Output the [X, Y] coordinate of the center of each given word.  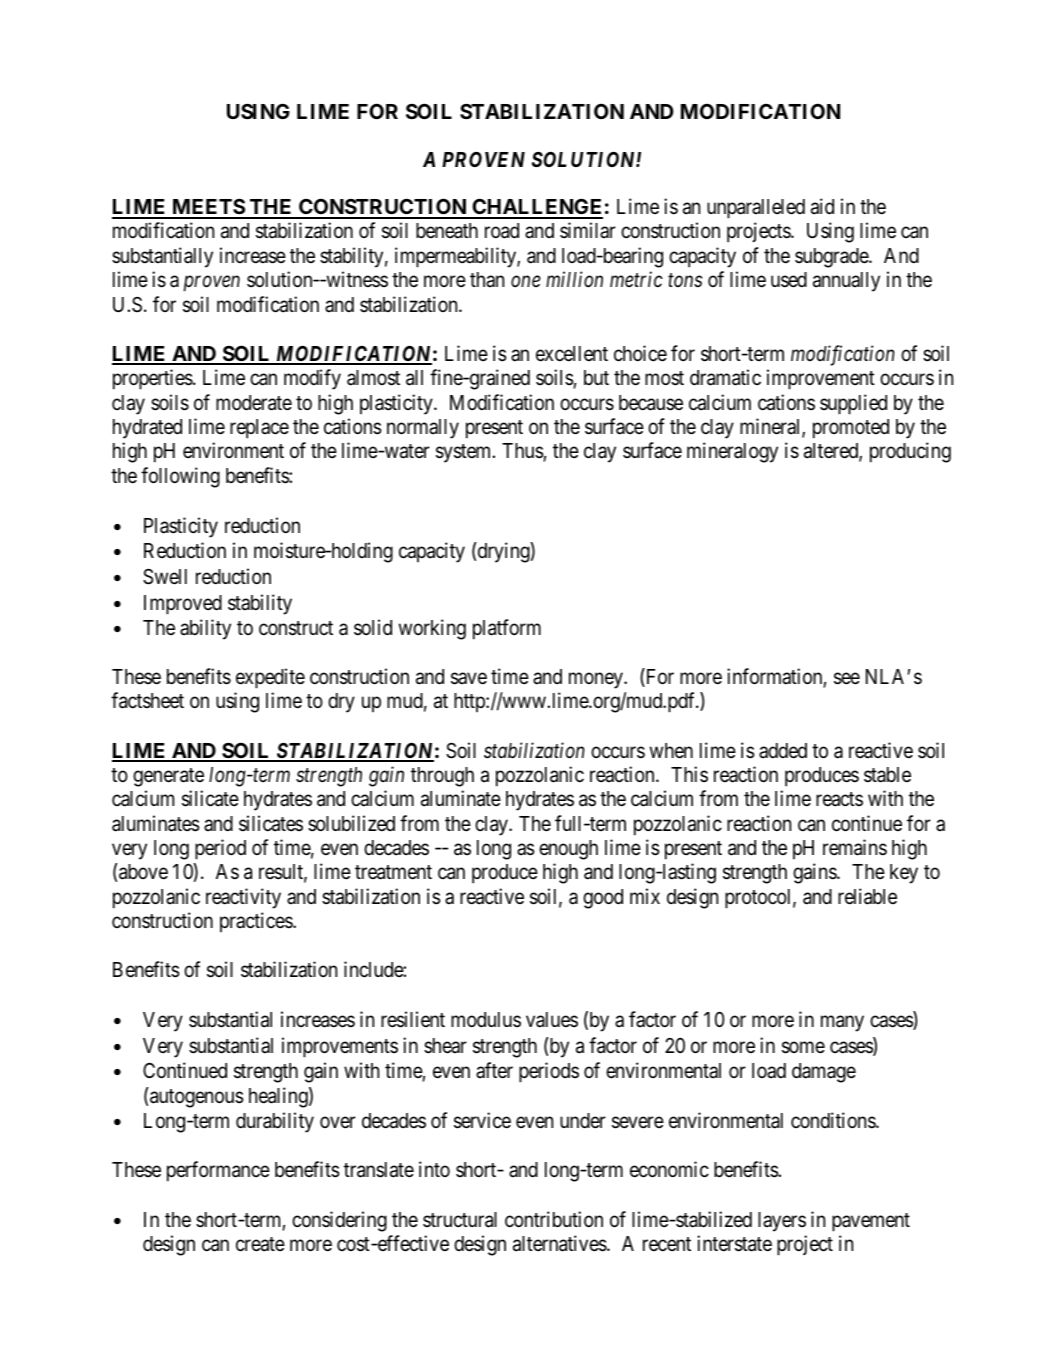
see [847, 679]
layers [782, 1222]
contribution [554, 1219]
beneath [447, 231]
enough [568, 850]
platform [507, 629]
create [260, 1245]
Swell [165, 577]
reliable [867, 896]
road [502, 231]
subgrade [832, 258]
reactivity [243, 898]
